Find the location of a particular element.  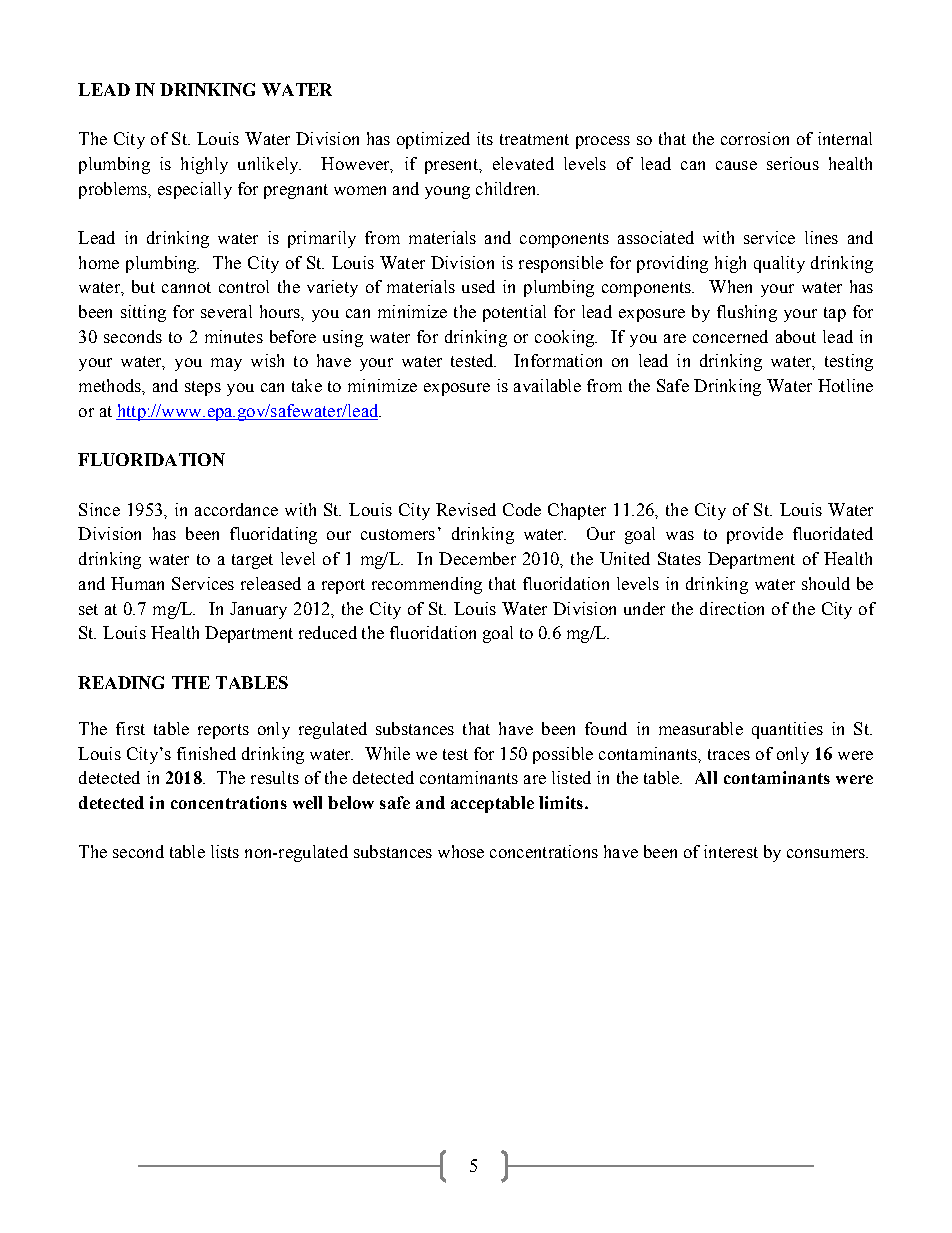

whose is located at coordinates (461, 851).
